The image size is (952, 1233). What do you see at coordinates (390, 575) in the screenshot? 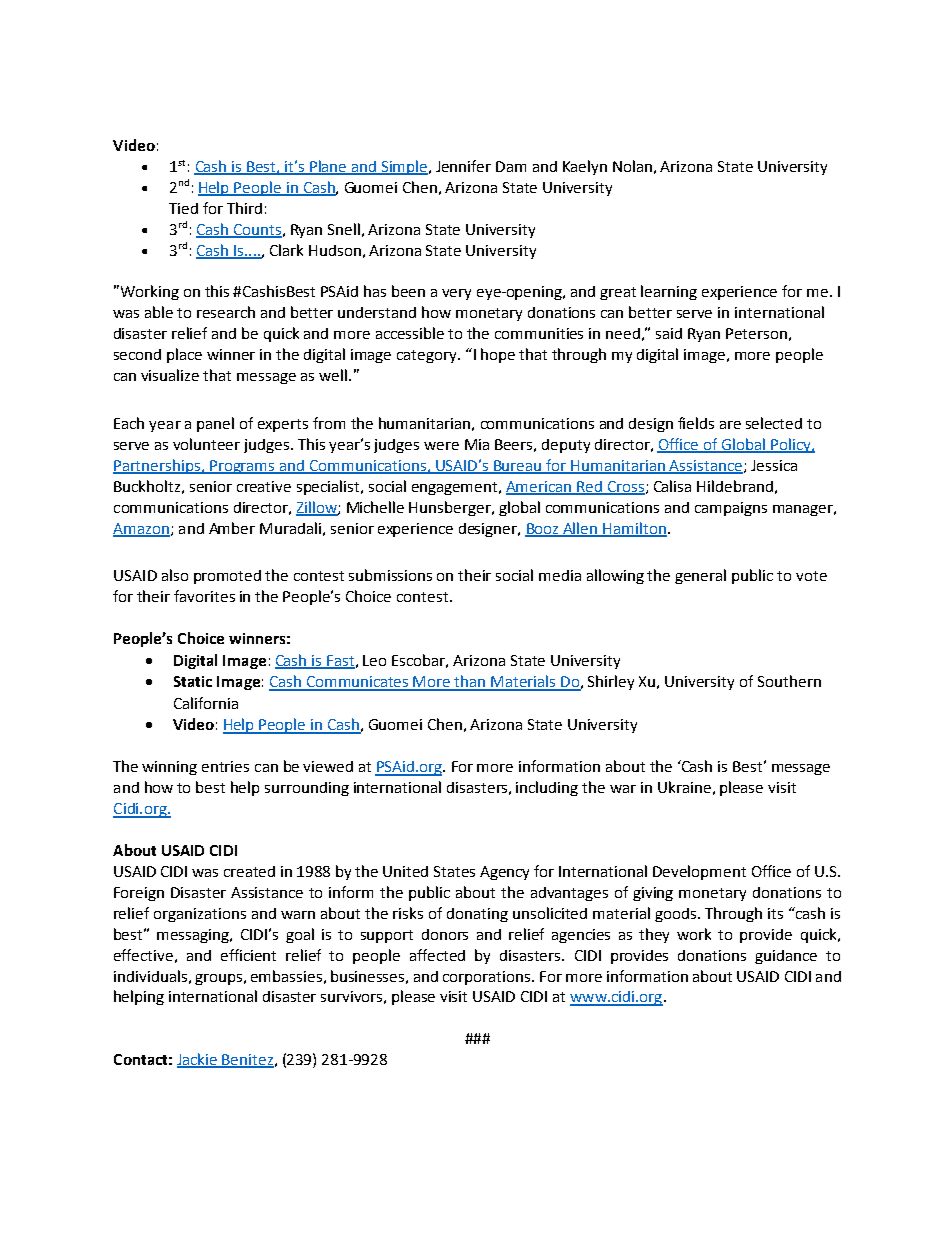
I see `submissions` at bounding box center [390, 575].
